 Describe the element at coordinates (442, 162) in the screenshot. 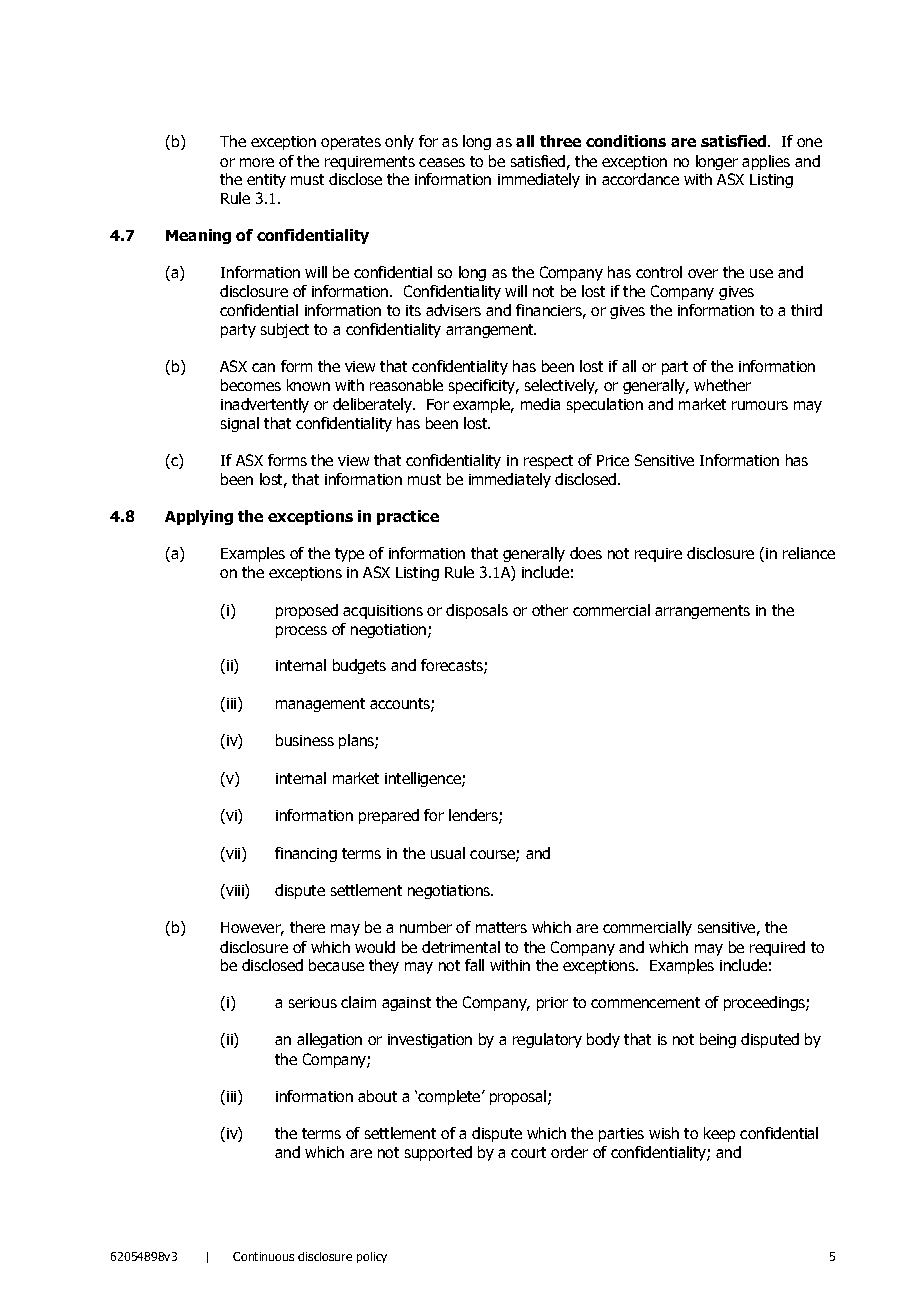

I see `ceases` at that location.
